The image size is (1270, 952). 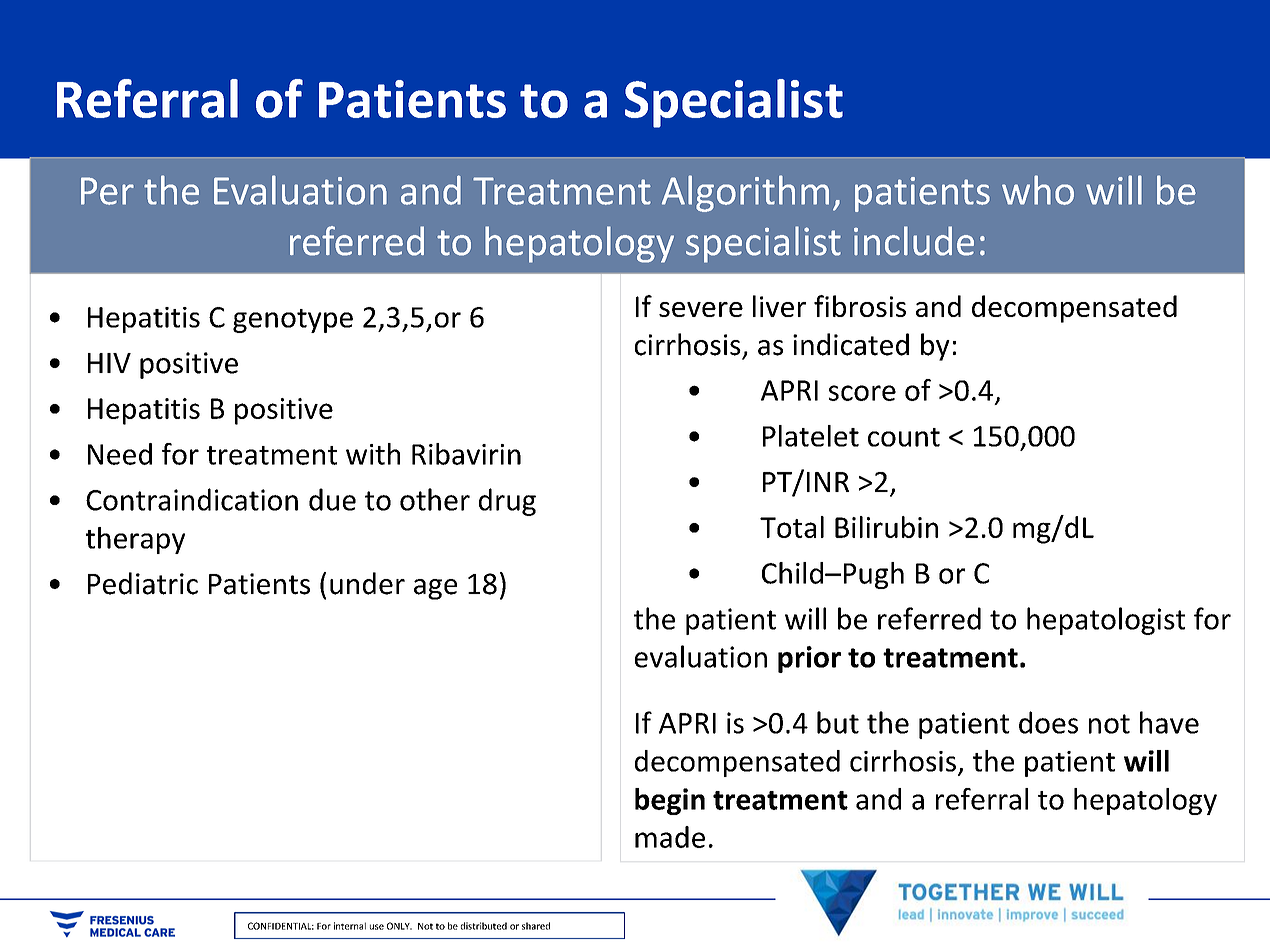 I want to click on Algorithm, so click(x=745, y=193).
